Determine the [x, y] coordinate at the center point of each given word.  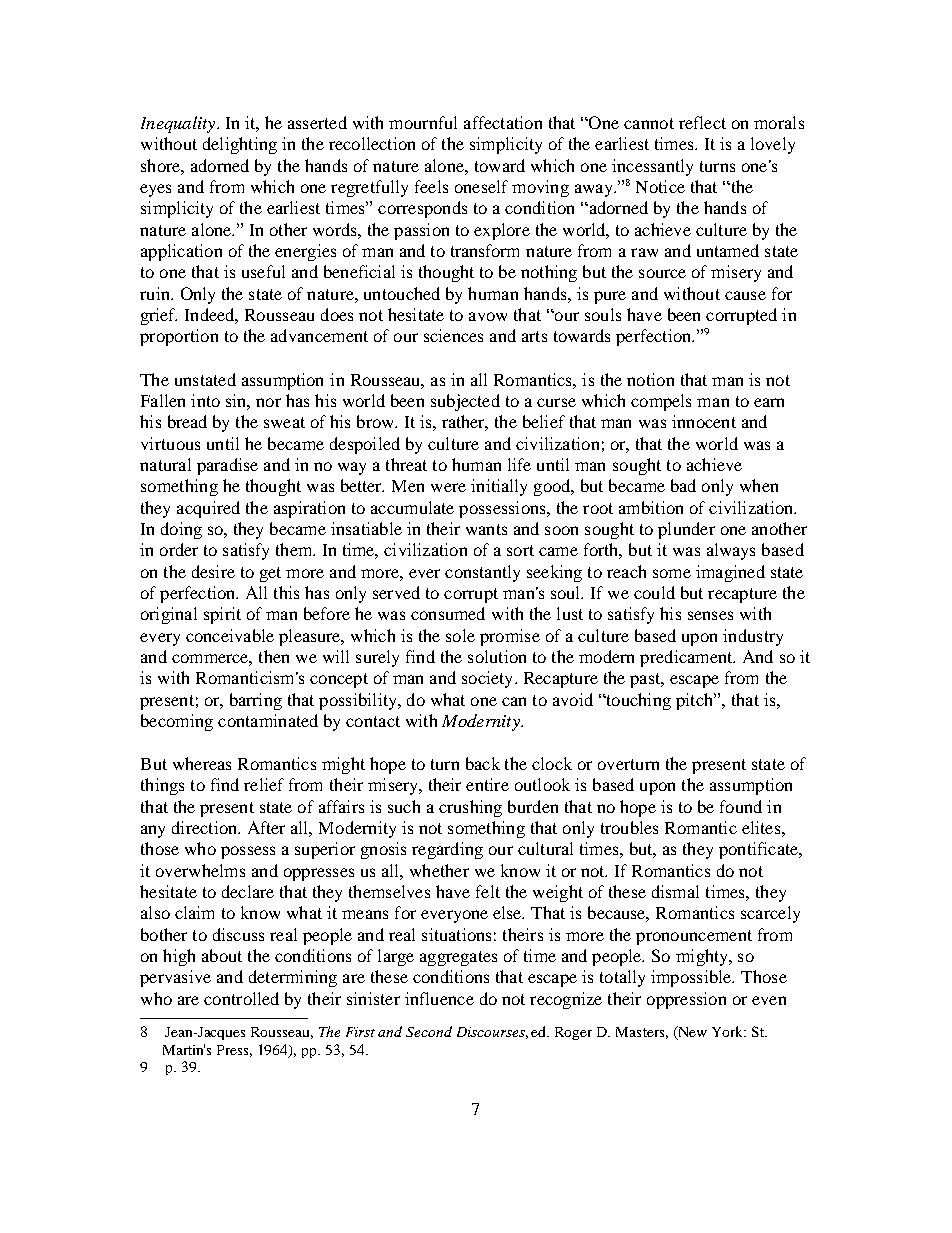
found [741, 806]
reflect [702, 122]
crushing [470, 808]
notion [650, 379]
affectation [503, 122]
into [205, 400]
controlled [241, 998]
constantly [482, 573]
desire [213, 571]
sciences [453, 335]
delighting [240, 145]
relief [264, 784]
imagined [730, 573]
